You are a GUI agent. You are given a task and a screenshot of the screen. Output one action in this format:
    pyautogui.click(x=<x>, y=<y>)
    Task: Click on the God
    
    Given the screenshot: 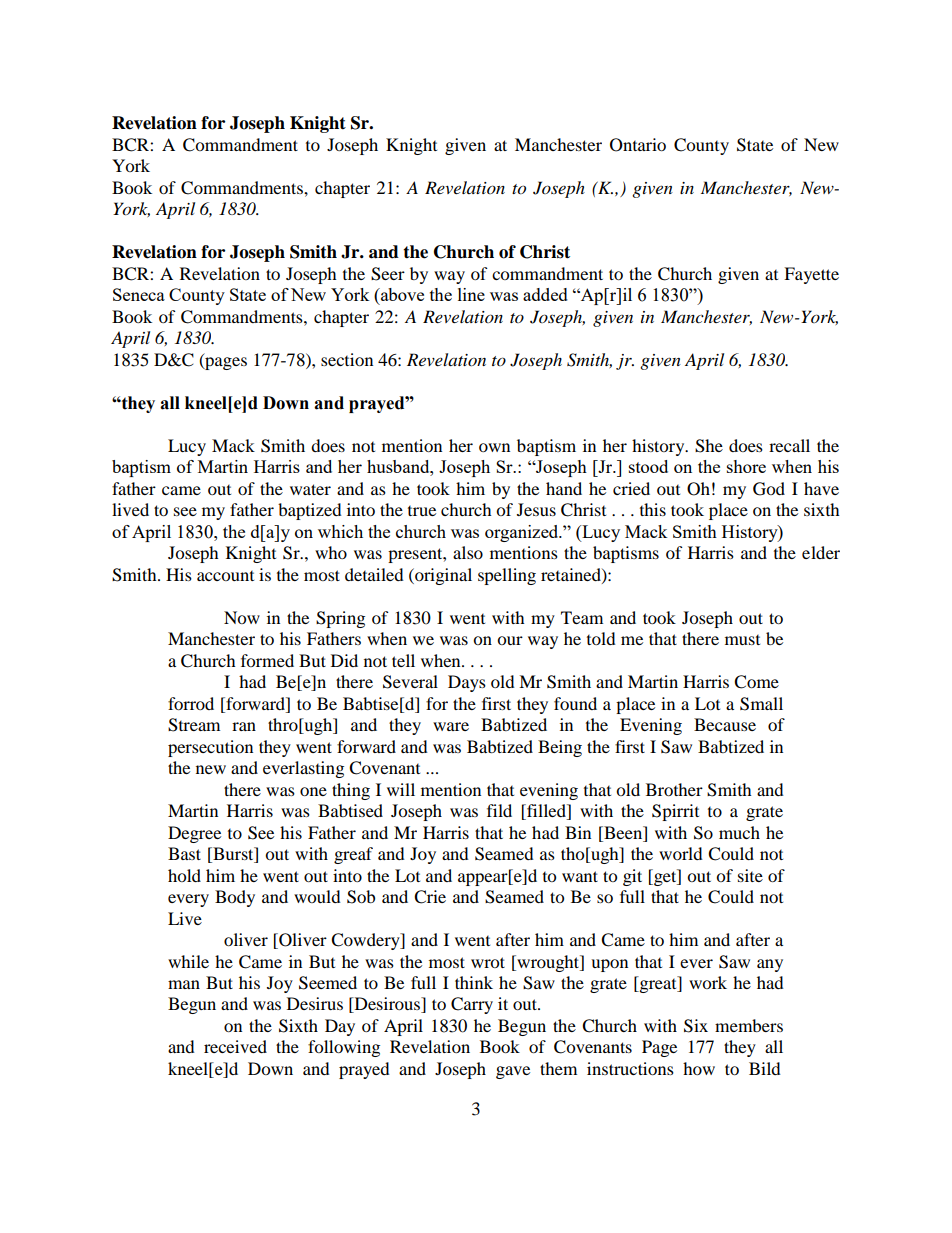 What is the action you would take?
    pyautogui.click(x=769, y=489)
